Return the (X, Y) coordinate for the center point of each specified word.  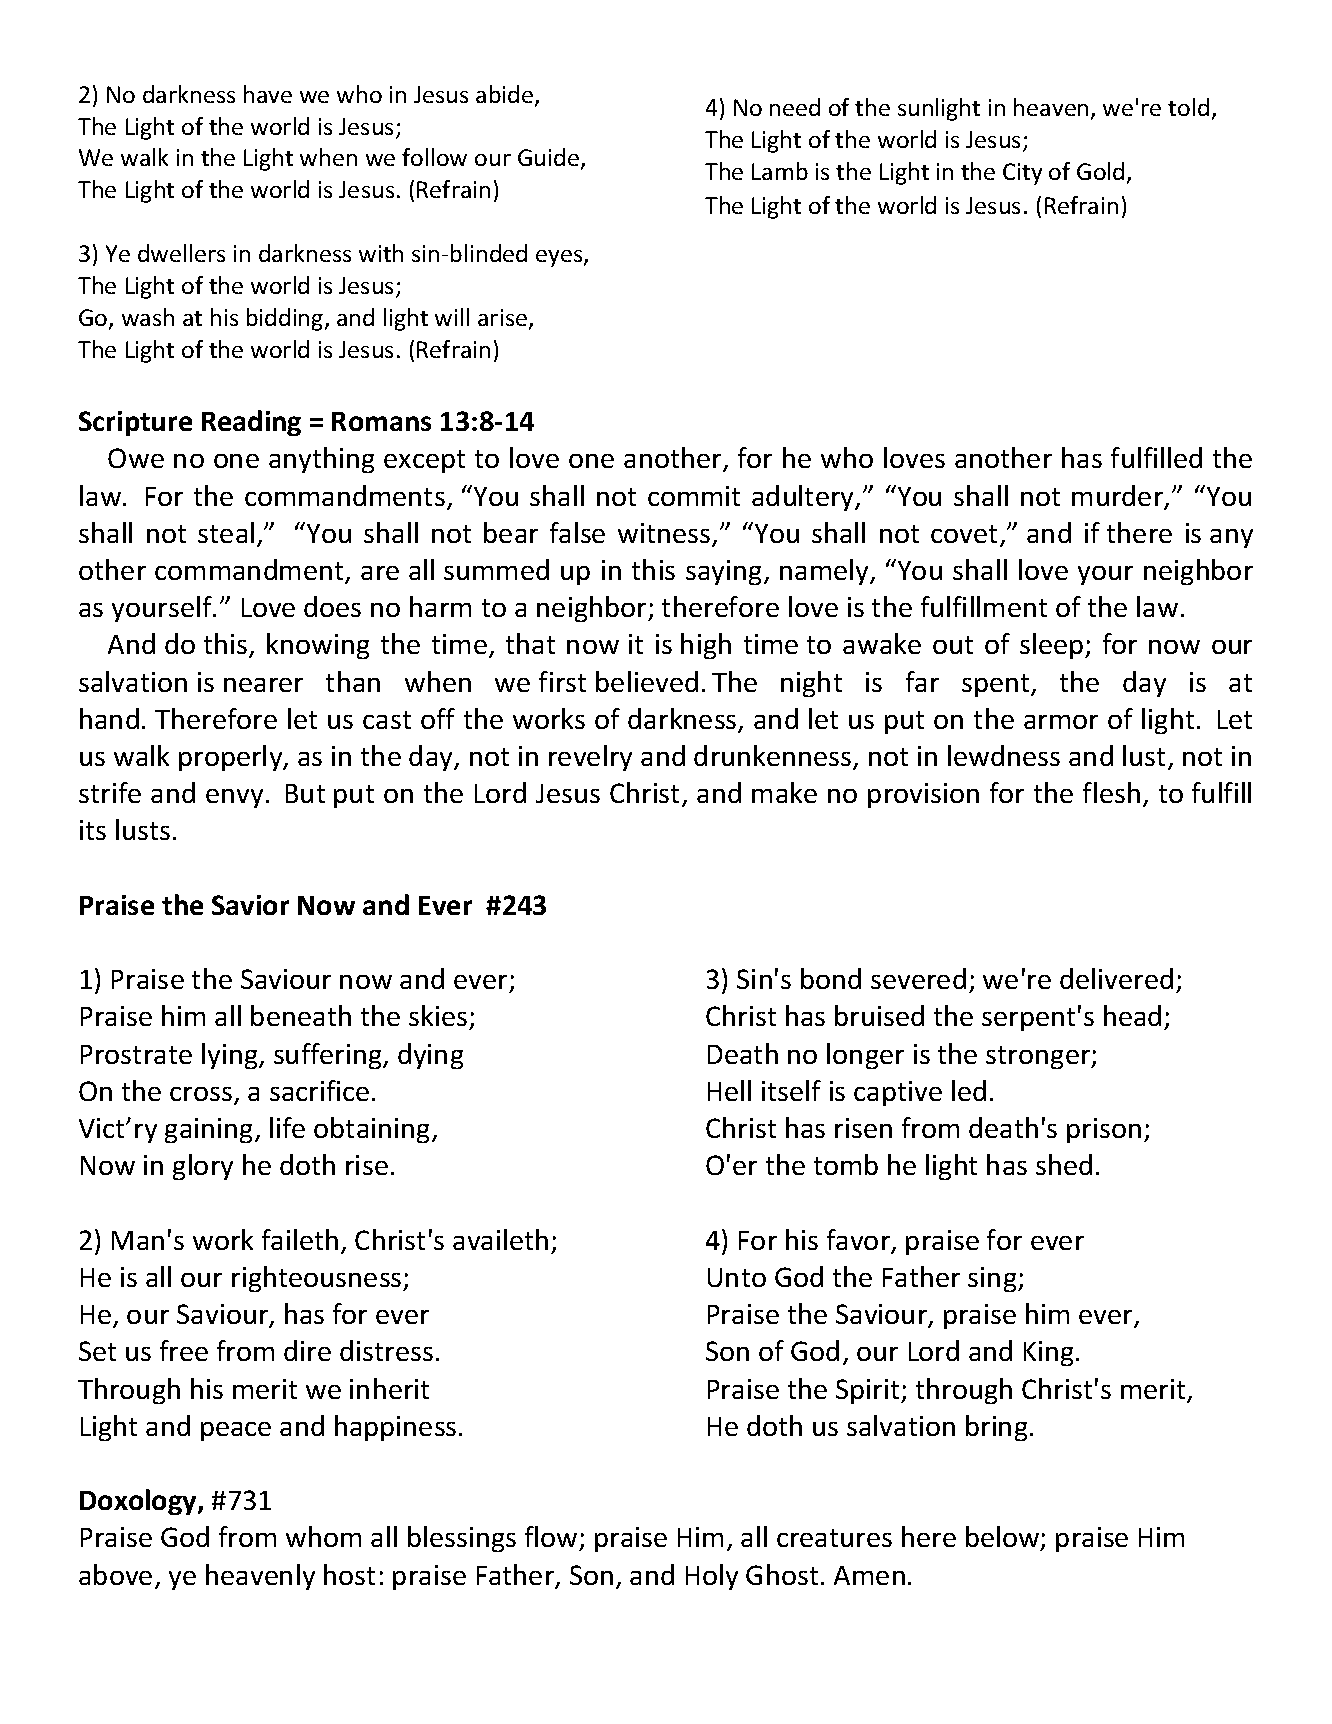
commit (694, 496)
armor (1061, 722)
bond (831, 978)
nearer (263, 685)
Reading (251, 423)
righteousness (318, 1279)
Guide (548, 157)
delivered (1116, 978)
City (1022, 174)
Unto (737, 1277)
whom (323, 1536)
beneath (301, 1015)
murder (1119, 497)
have (268, 94)
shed (1064, 1164)
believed (647, 681)
